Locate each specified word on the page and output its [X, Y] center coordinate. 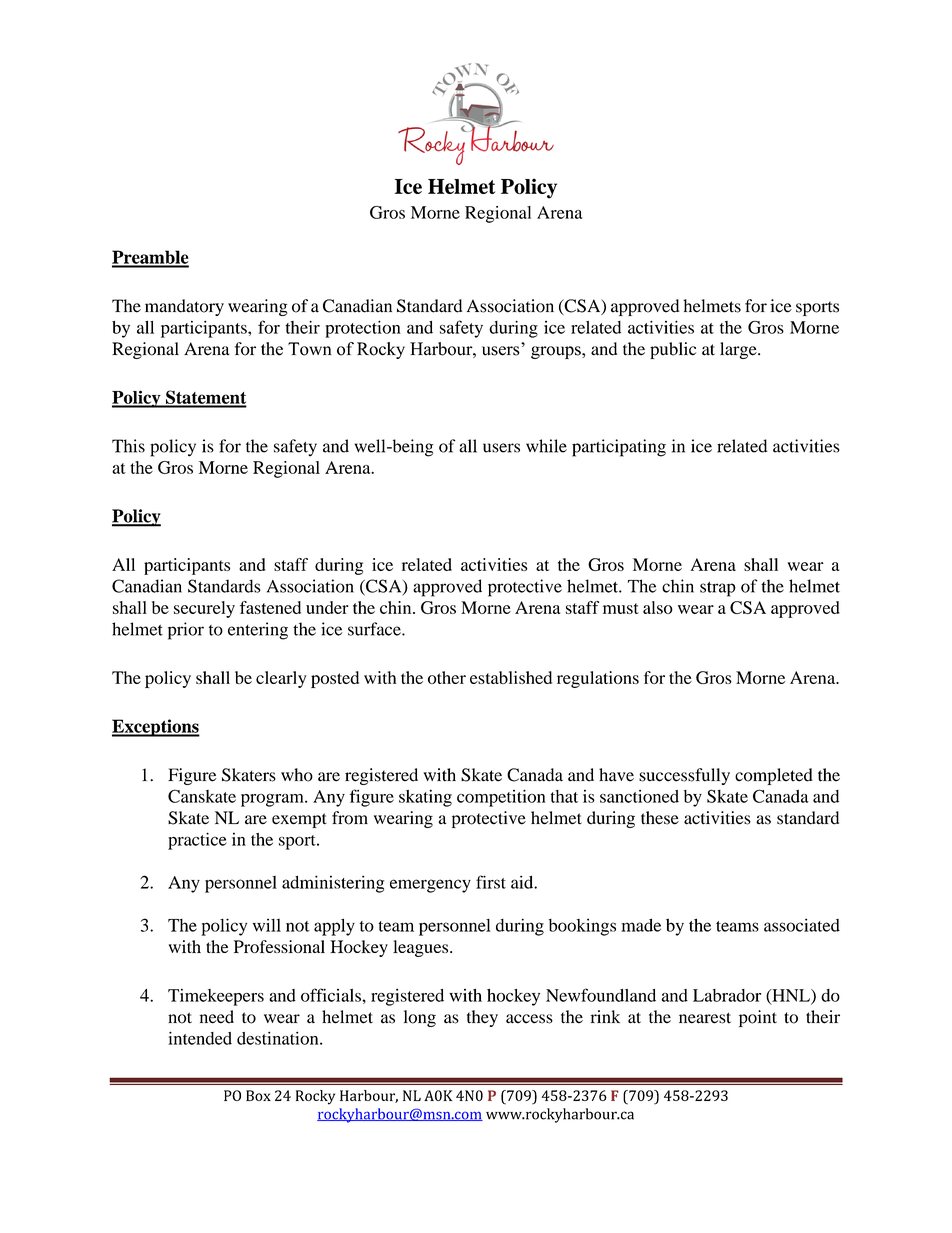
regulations [598, 679]
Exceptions [156, 728]
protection [363, 329]
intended [200, 1038]
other [447, 677]
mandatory [184, 307]
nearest [705, 1018]
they [482, 1018]
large [739, 350]
